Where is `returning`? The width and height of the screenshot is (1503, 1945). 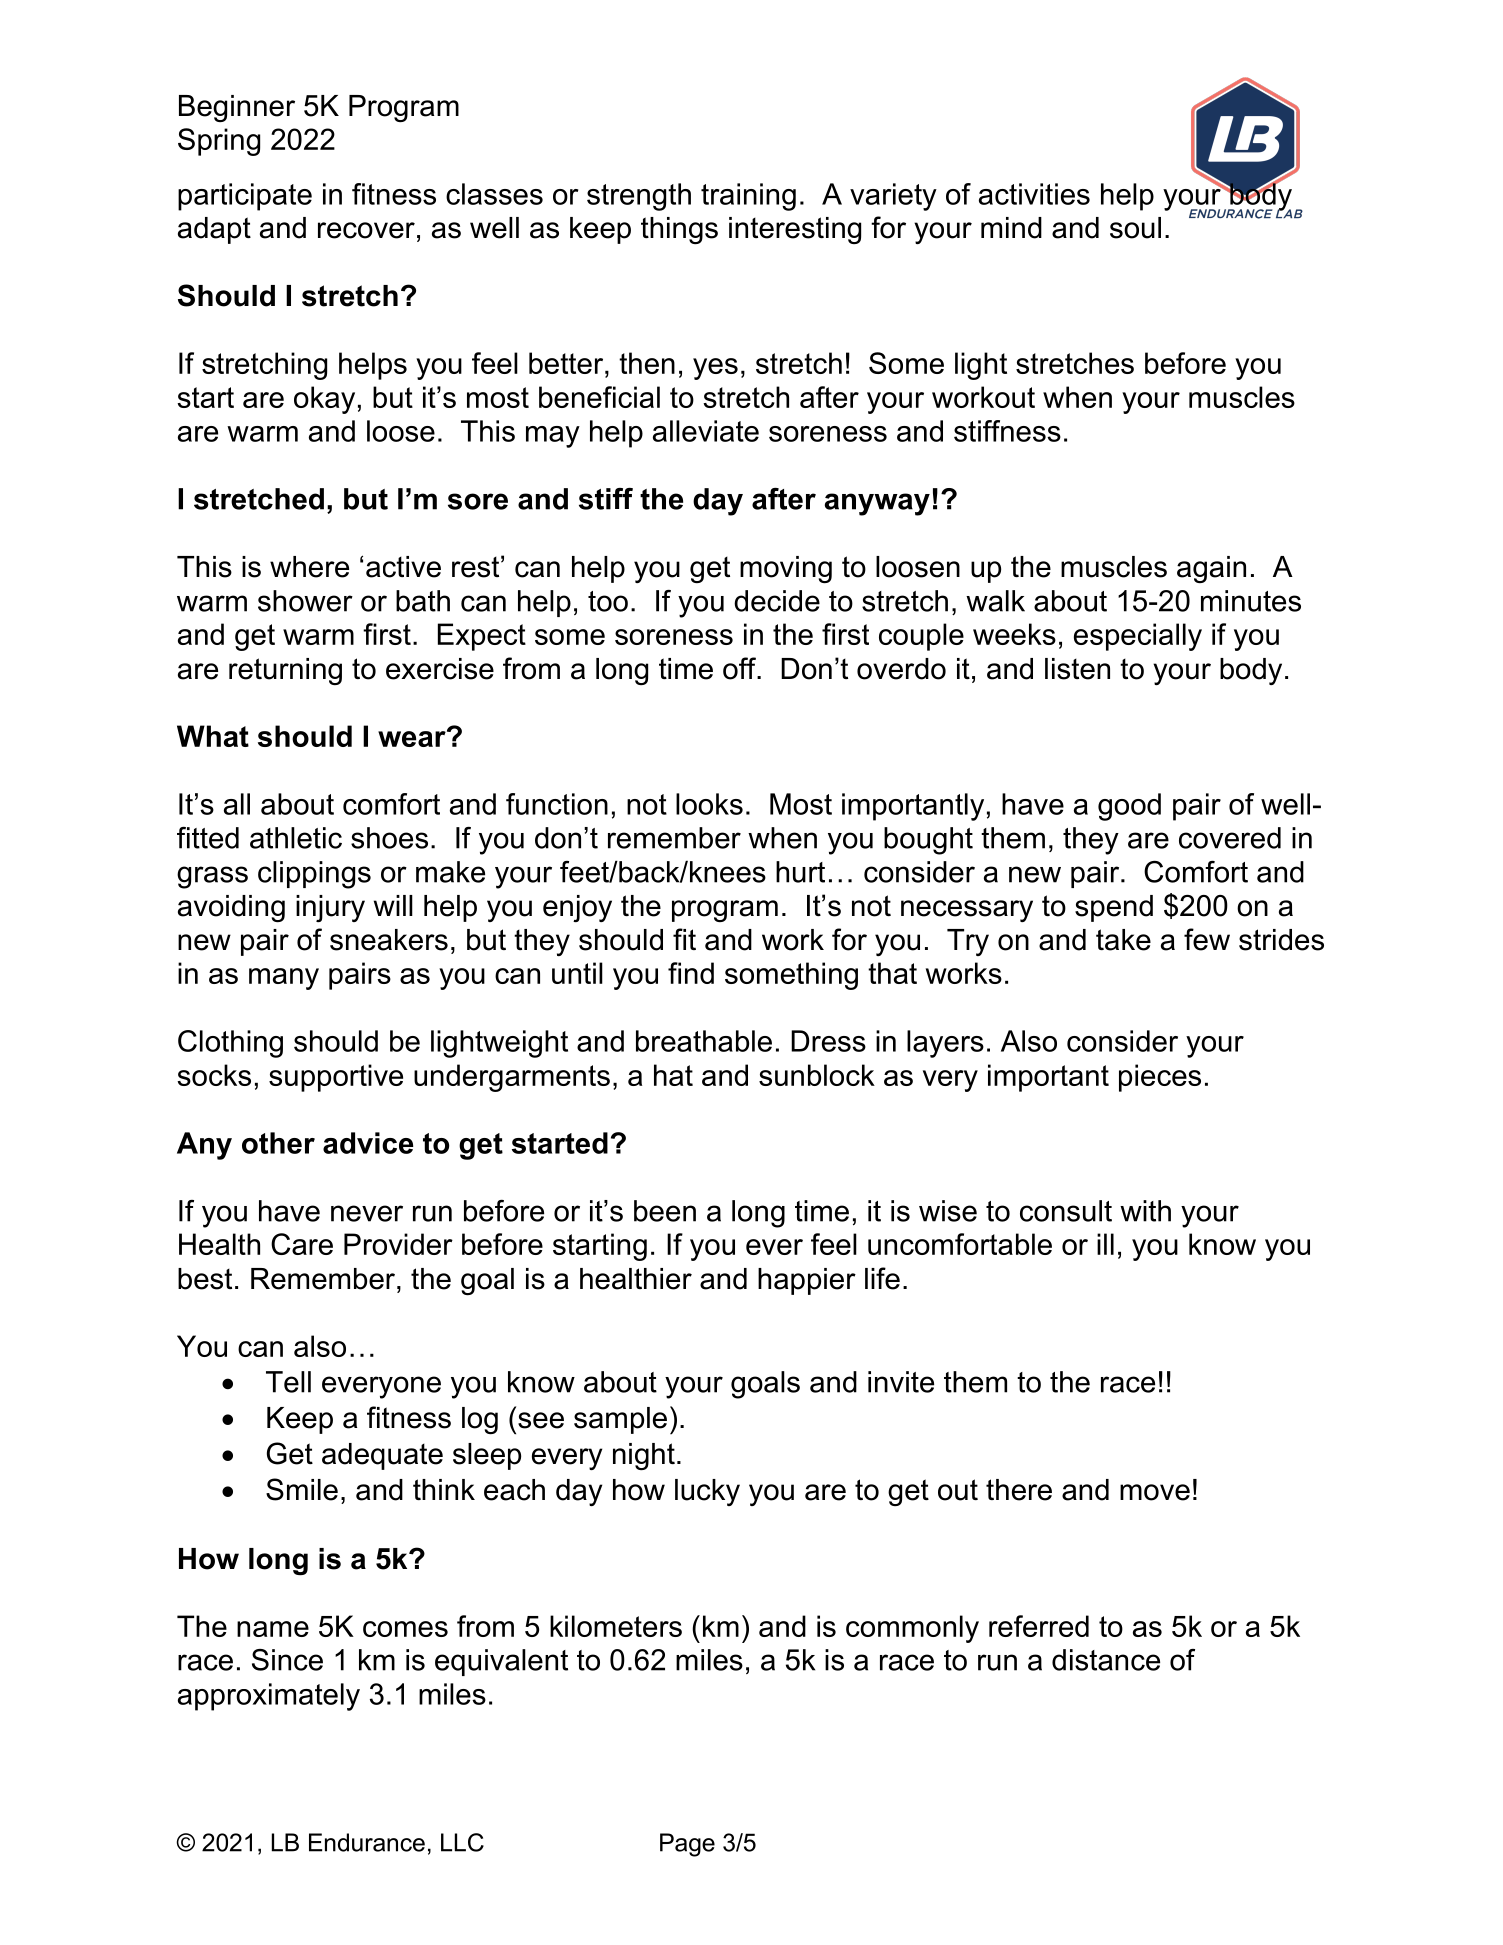
returning is located at coordinates (285, 671).
